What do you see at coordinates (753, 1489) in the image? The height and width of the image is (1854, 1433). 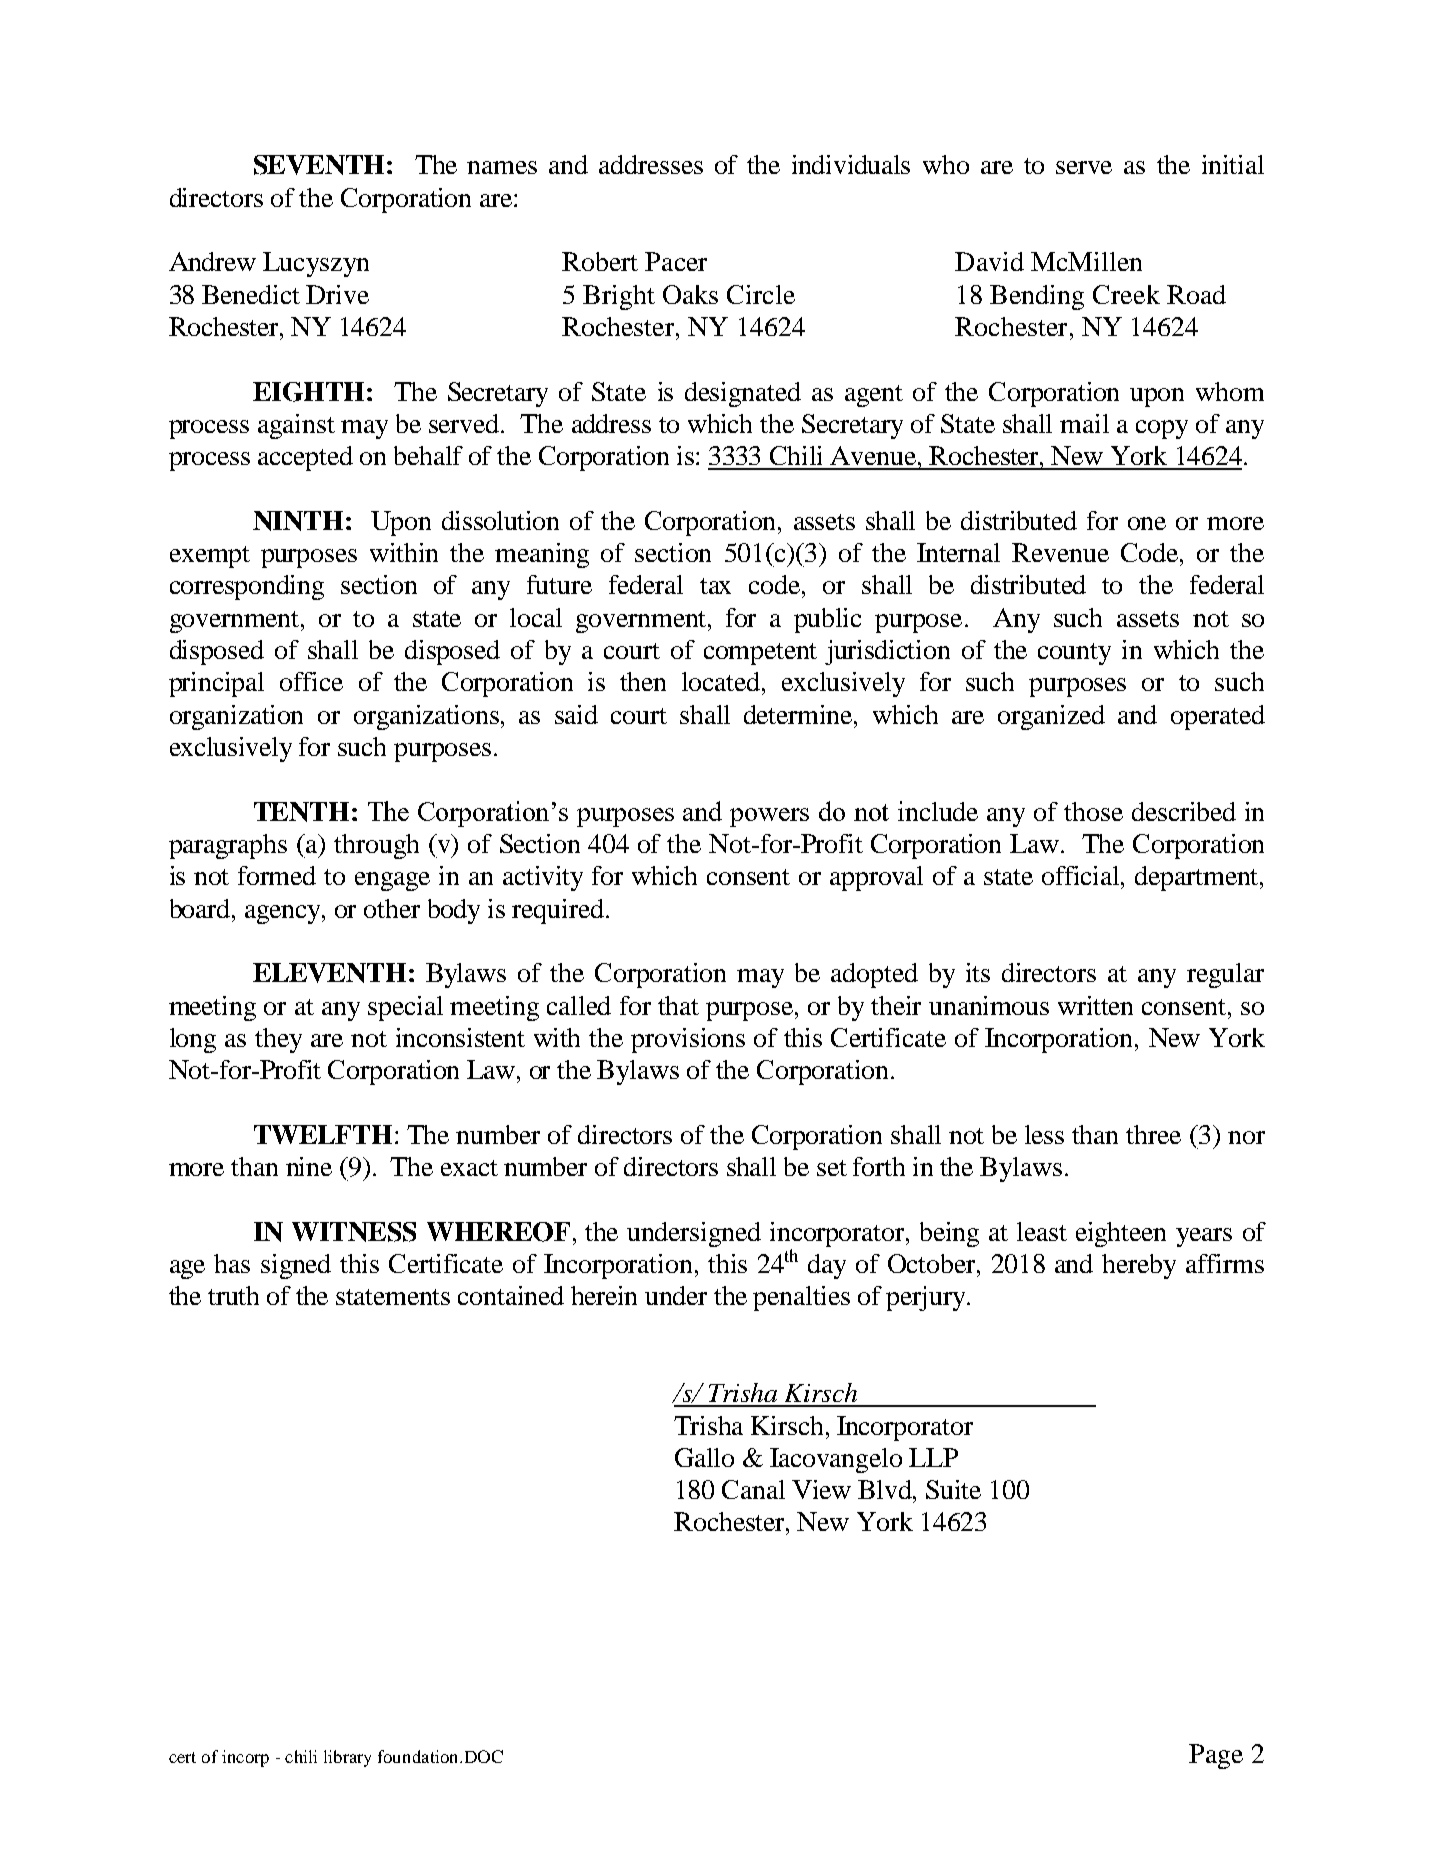 I see `Canal` at bounding box center [753, 1489].
